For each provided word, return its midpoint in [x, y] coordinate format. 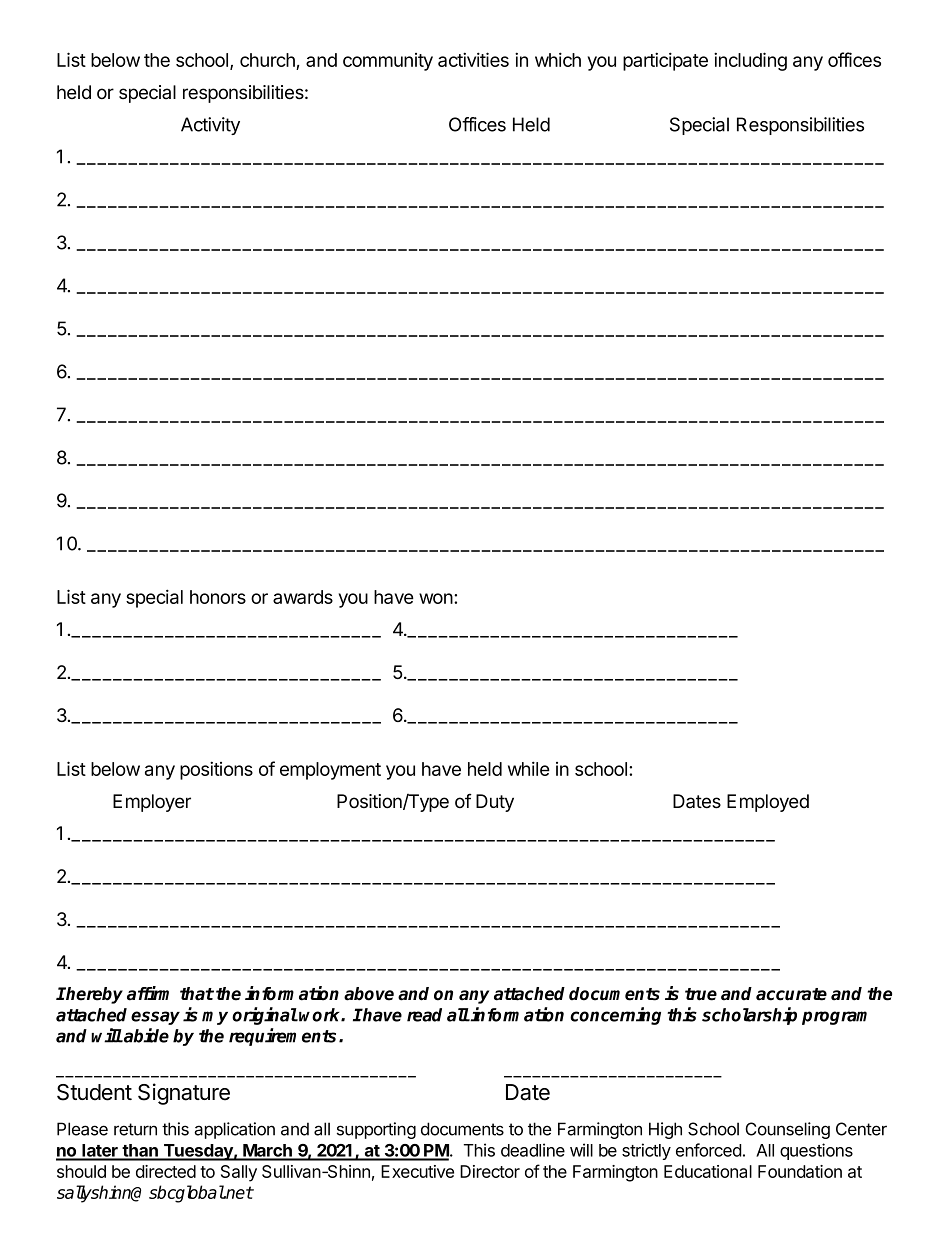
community [388, 62]
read [424, 1015]
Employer [152, 803]
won [436, 598]
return [135, 1129]
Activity [210, 126]
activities [473, 59]
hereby [93, 995]
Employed [768, 803]
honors [218, 597]
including [750, 61]
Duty [495, 803]
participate [665, 61]
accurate [791, 994]
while [529, 768]
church [268, 61]
